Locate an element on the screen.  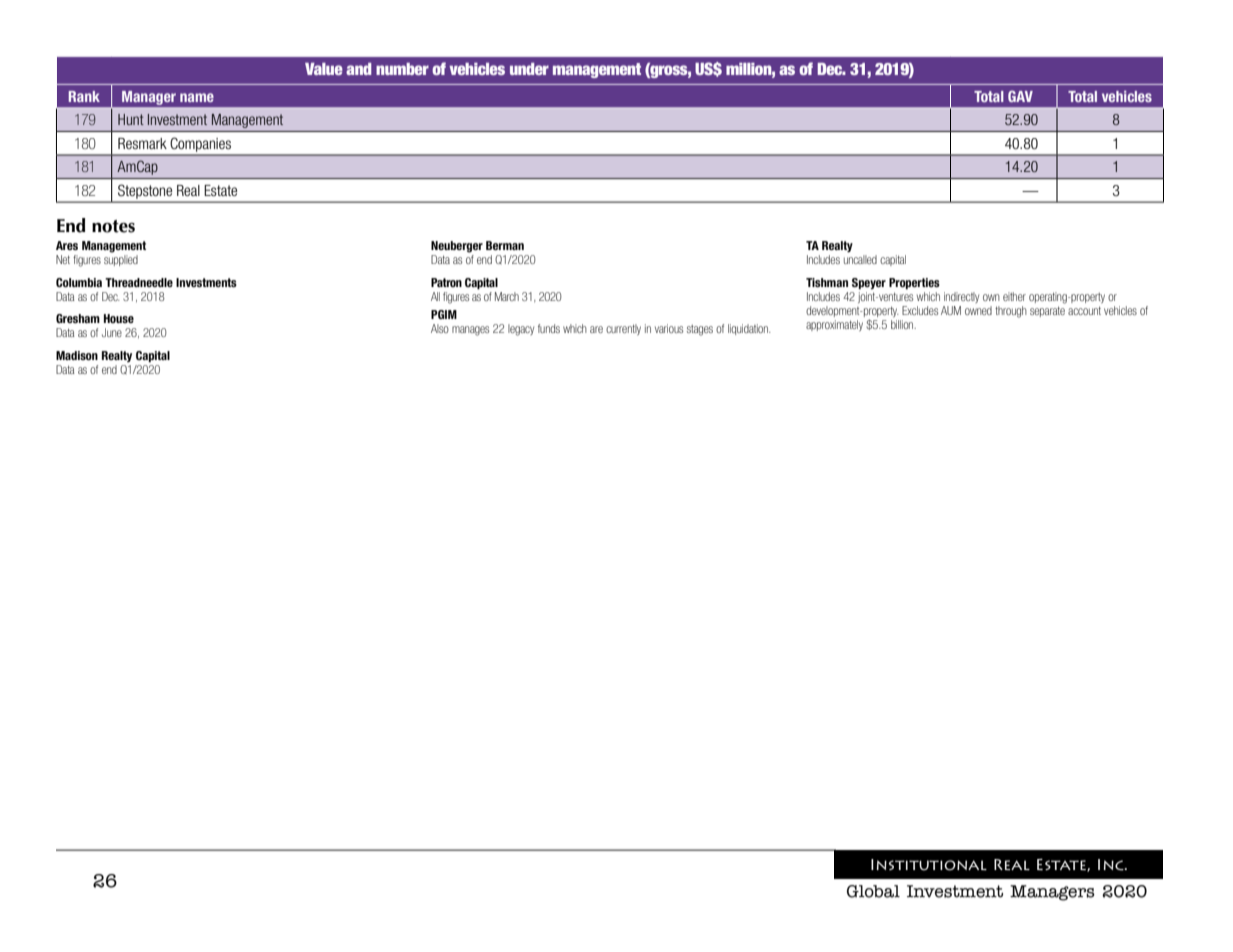
June is located at coordinates (112, 332).
